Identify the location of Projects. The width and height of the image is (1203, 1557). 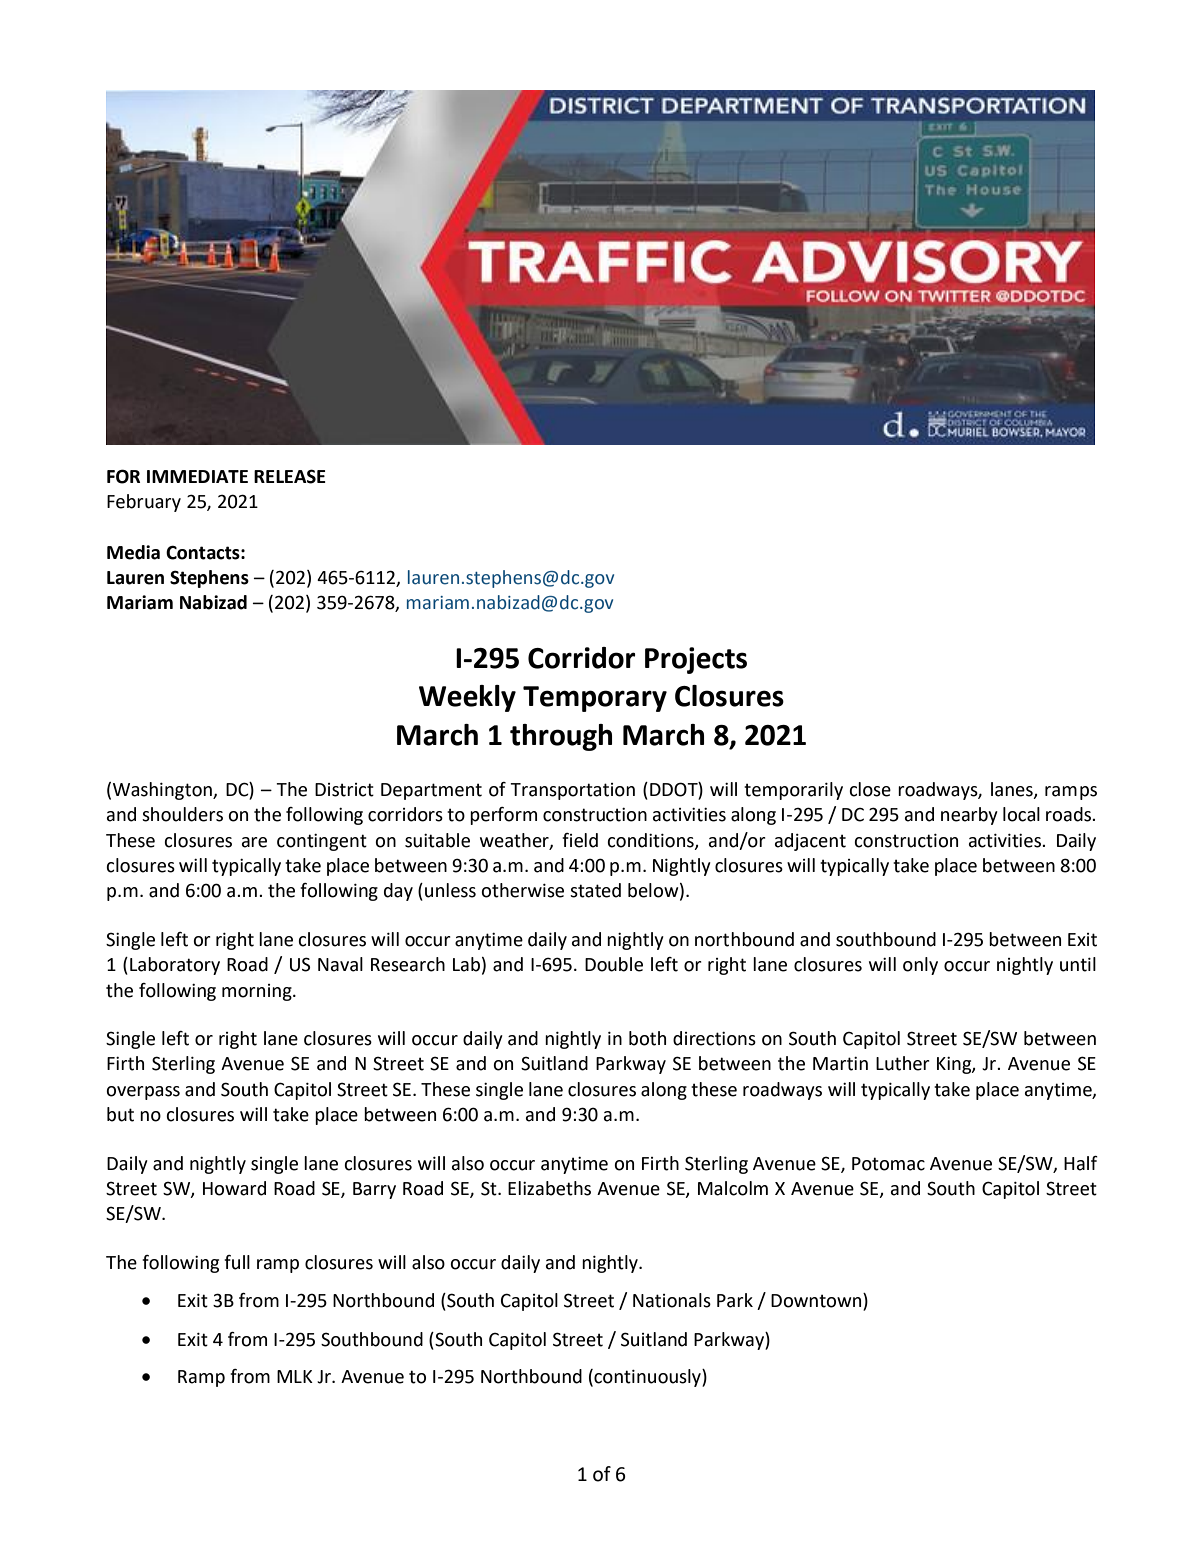
(696, 660).
